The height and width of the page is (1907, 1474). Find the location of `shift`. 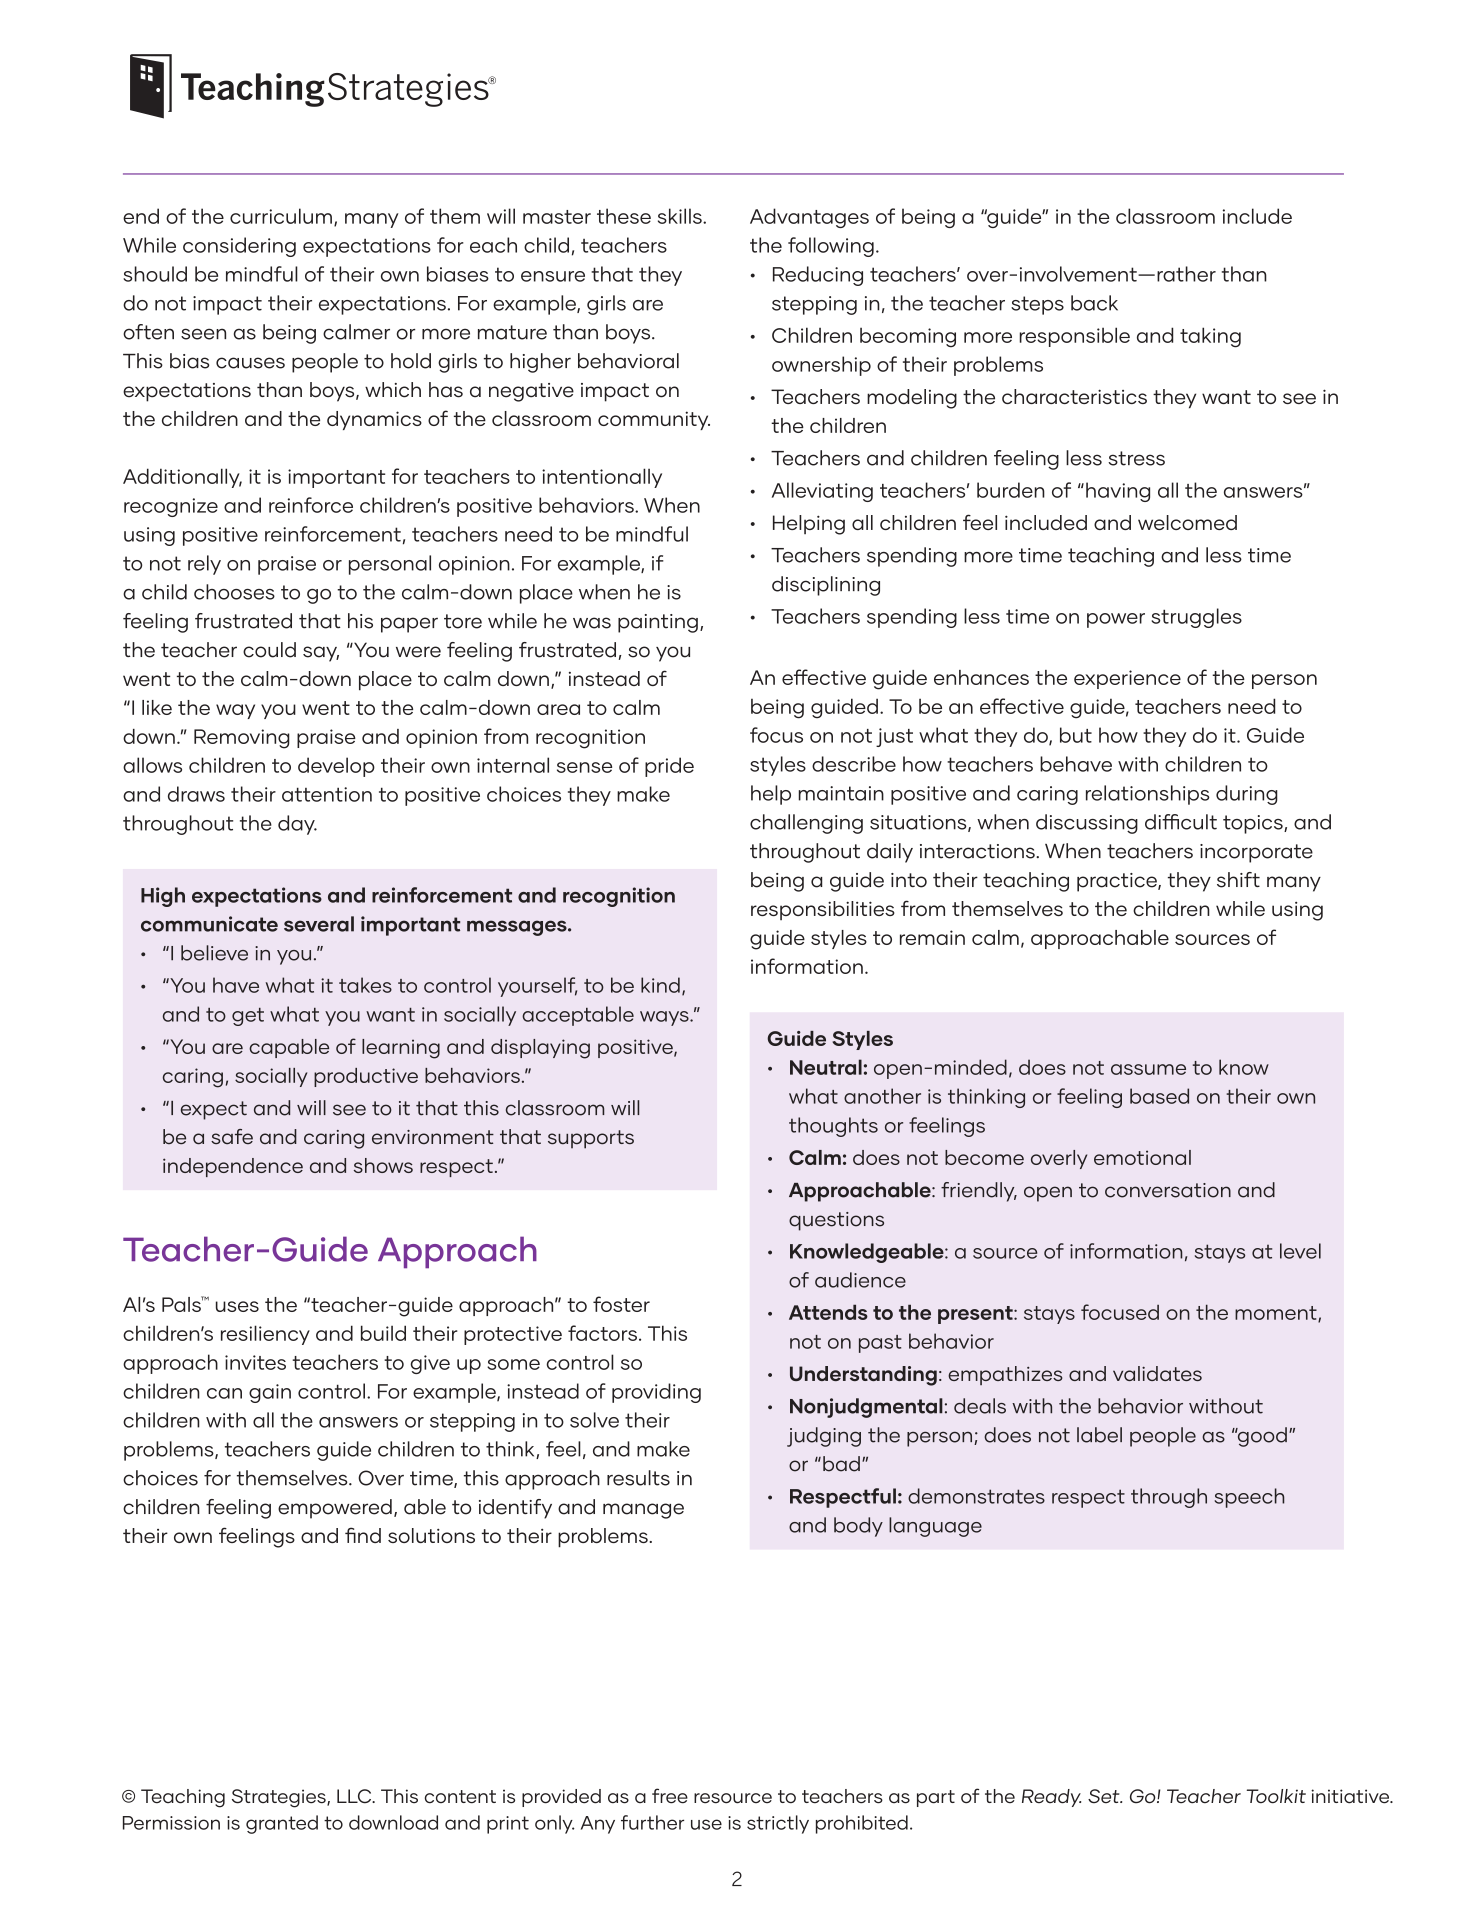

shift is located at coordinates (1238, 880).
